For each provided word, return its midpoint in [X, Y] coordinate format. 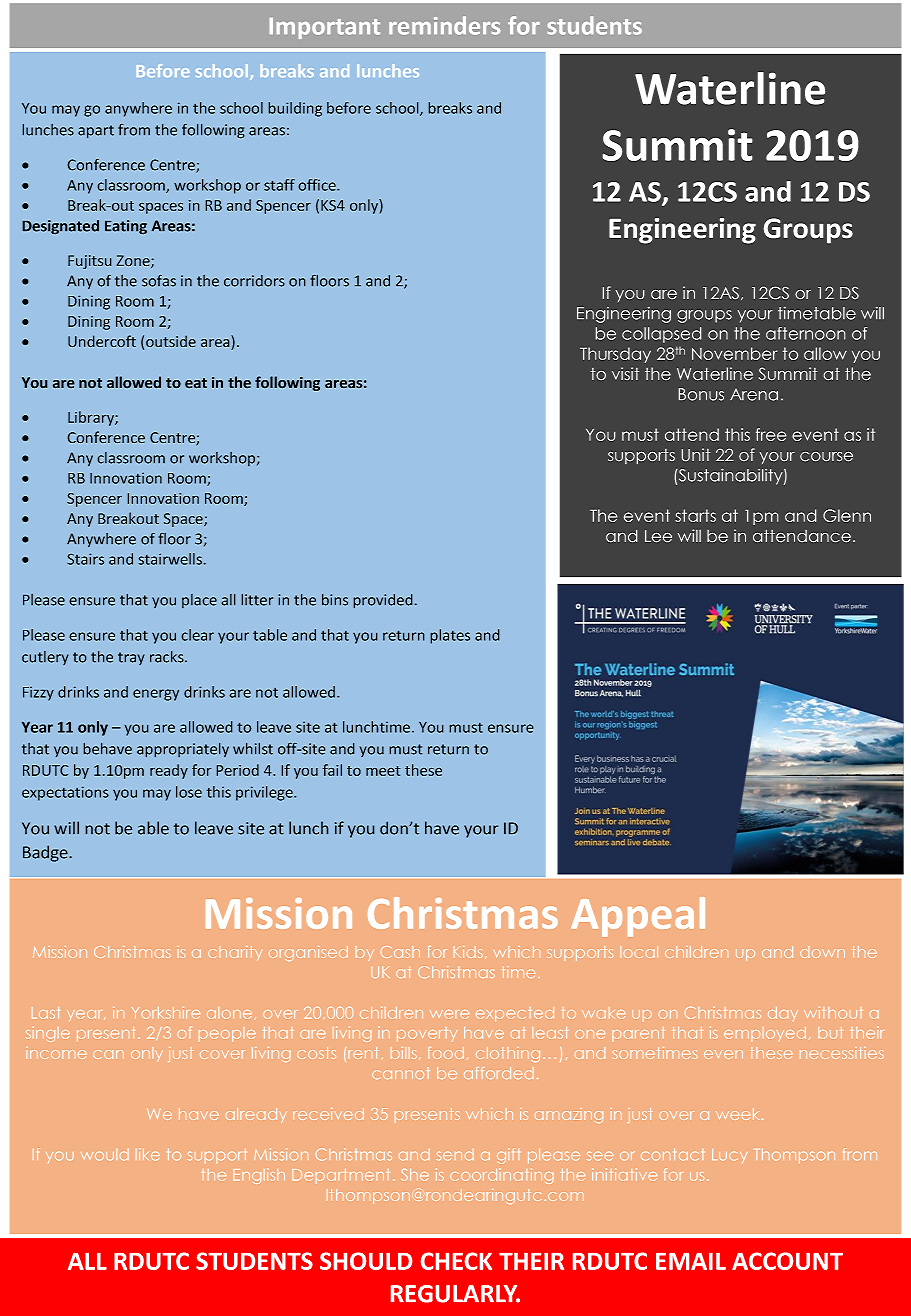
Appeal [638, 917]
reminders [444, 25]
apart [96, 132]
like [148, 1154]
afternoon [805, 333]
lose [189, 792]
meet [383, 771]
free [771, 434]
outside [171, 341]
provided [384, 601]
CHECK [456, 1261]
